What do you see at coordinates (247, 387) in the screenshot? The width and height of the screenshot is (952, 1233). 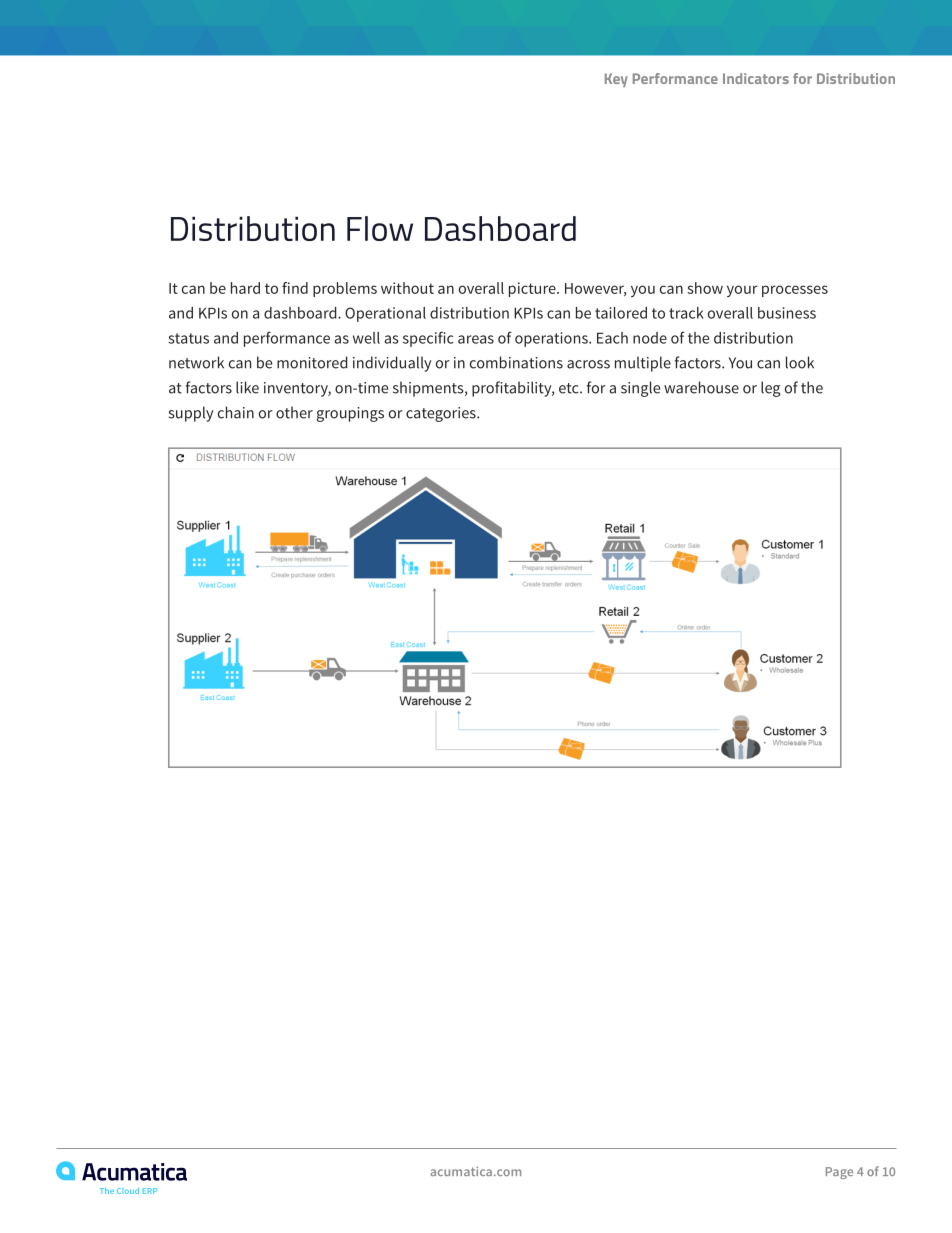 I see `like` at bounding box center [247, 387].
